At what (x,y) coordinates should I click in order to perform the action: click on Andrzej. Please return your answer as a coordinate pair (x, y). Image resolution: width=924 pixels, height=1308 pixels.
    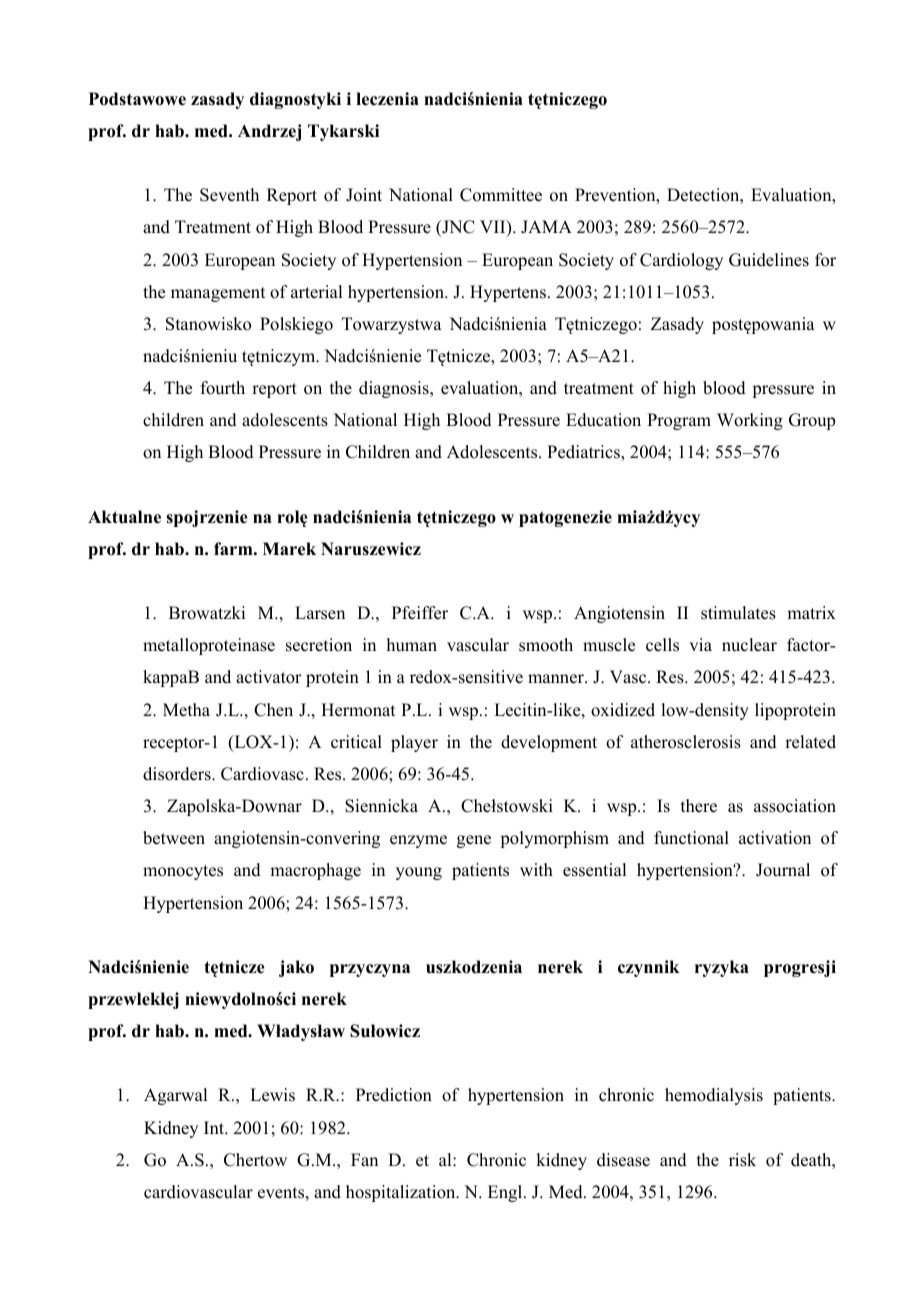
    Looking at the image, I should click on (269, 132).
